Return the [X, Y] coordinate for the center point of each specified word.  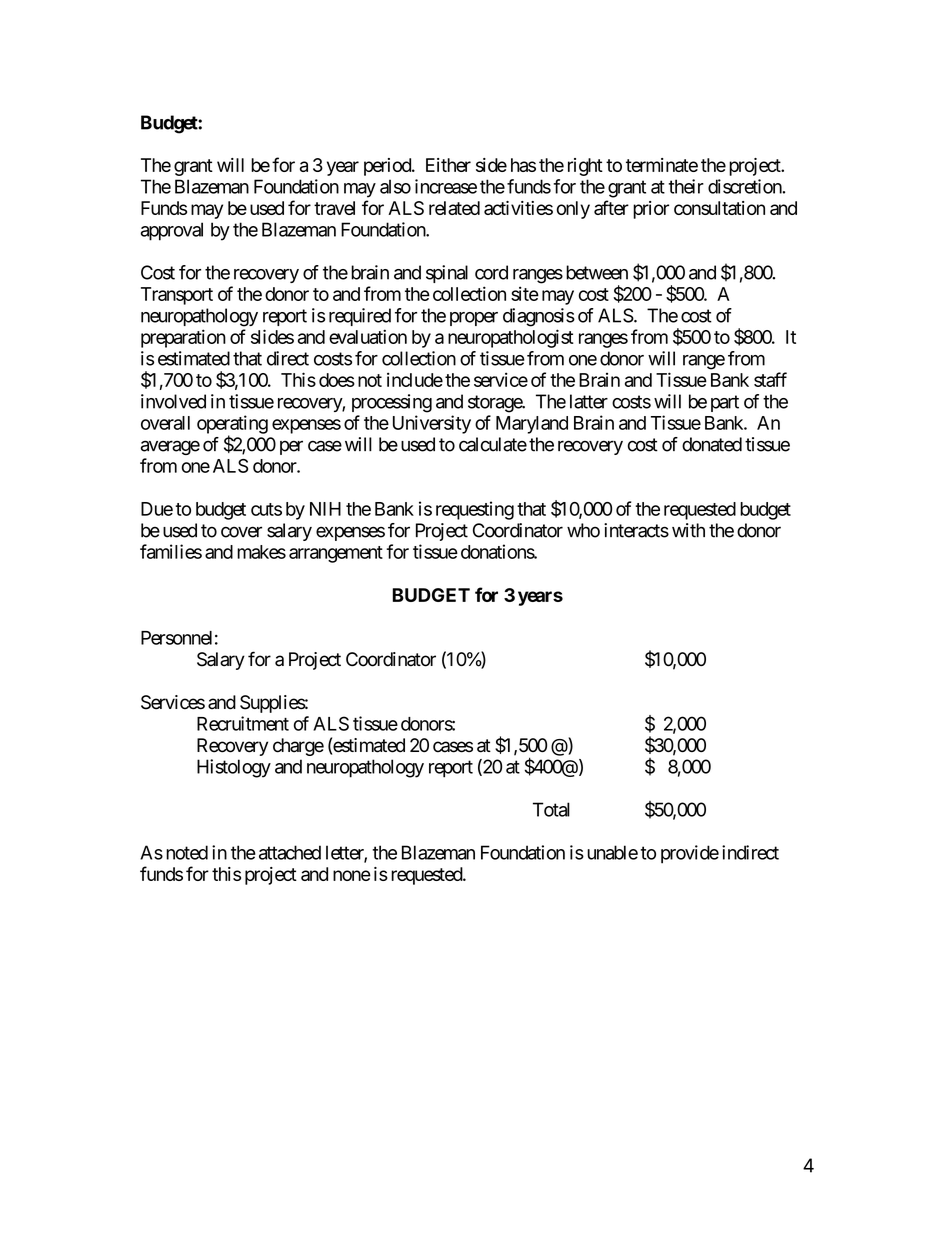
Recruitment [243, 723]
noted [187, 852]
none [352, 875]
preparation [183, 338]
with [688, 530]
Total [551, 809]
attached [290, 852]
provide [690, 854]
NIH [325, 509]
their [686, 186]
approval [172, 231]
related [454, 208]
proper [474, 319]
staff [770, 379]
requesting [475, 510]
